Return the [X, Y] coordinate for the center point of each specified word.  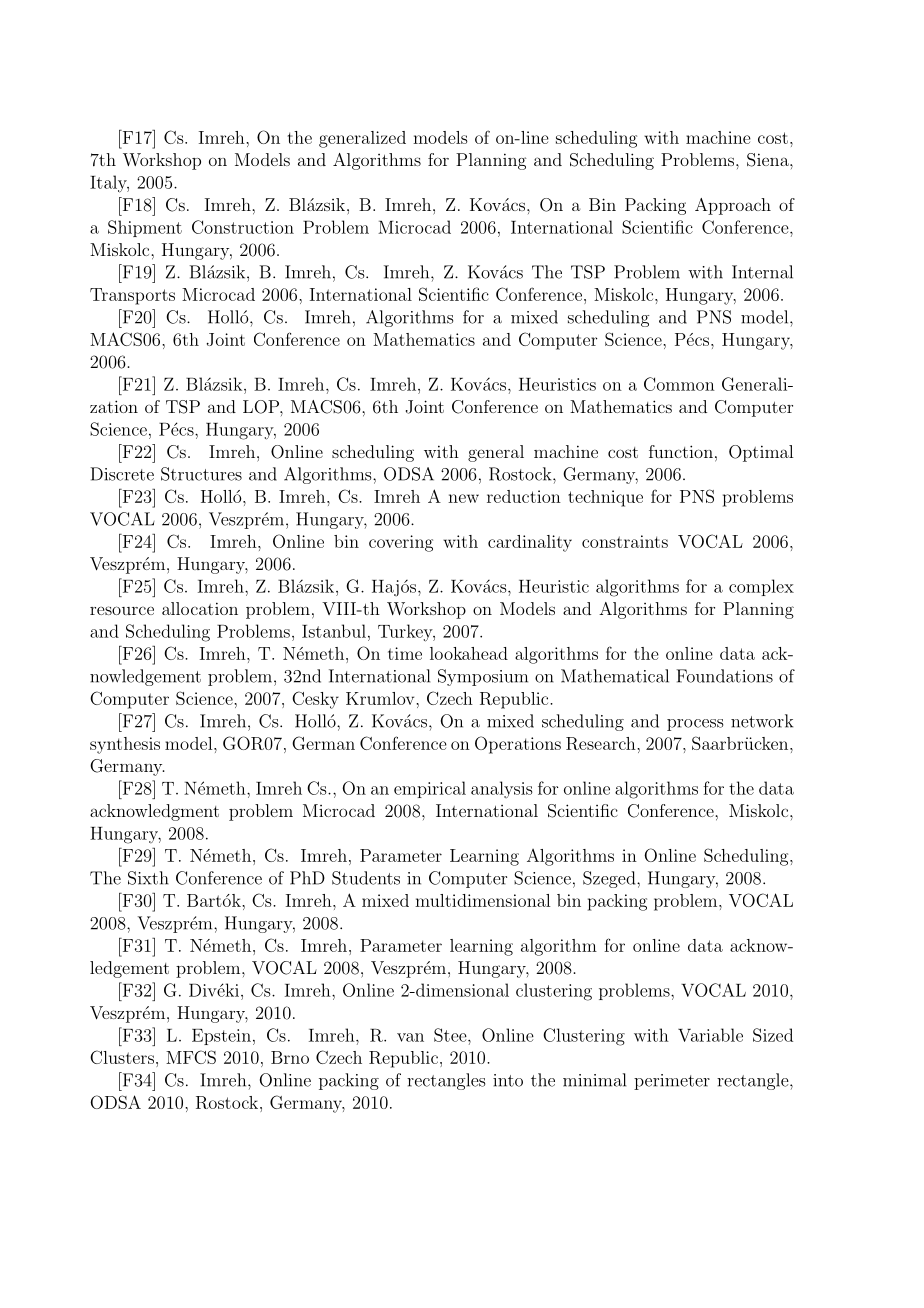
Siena [769, 160]
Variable [710, 1035]
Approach [733, 206]
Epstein [221, 1037]
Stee [451, 1035]
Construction [243, 227]
